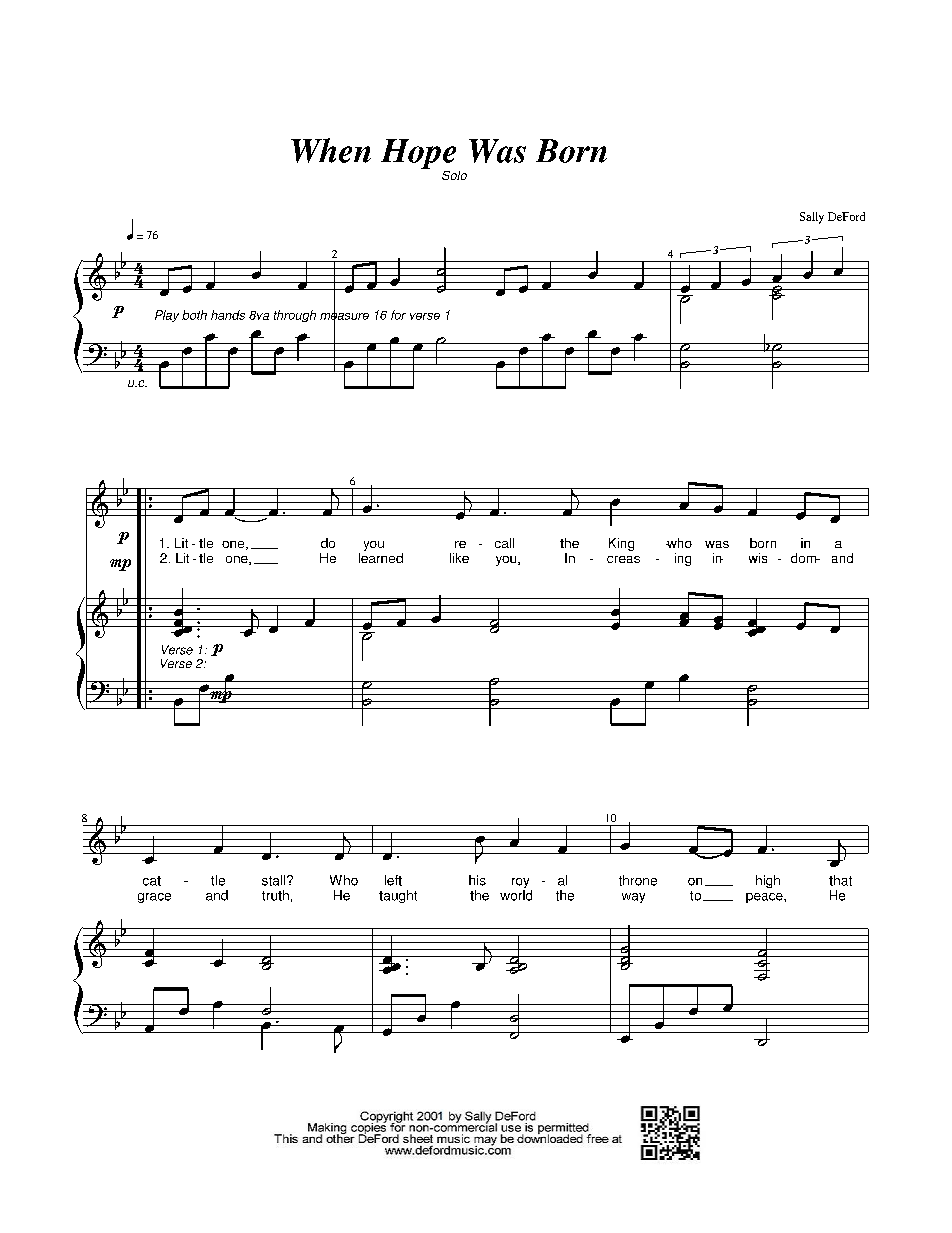 This page has height=1233, width=952. I want to click on through, so click(295, 316).
